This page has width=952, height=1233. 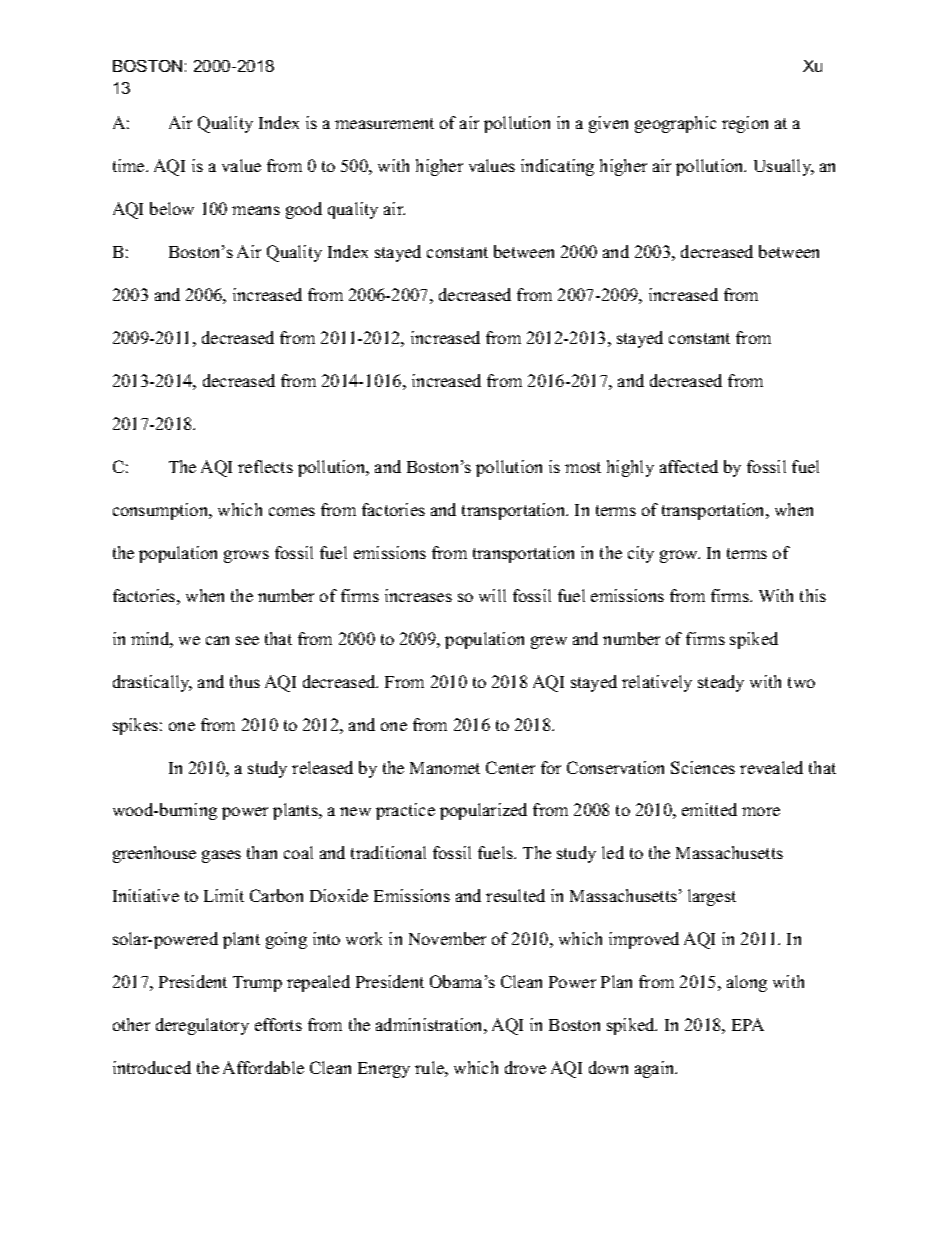 What do you see at coordinates (557, 167) in the page?
I see `indicating` at bounding box center [557, 167].
